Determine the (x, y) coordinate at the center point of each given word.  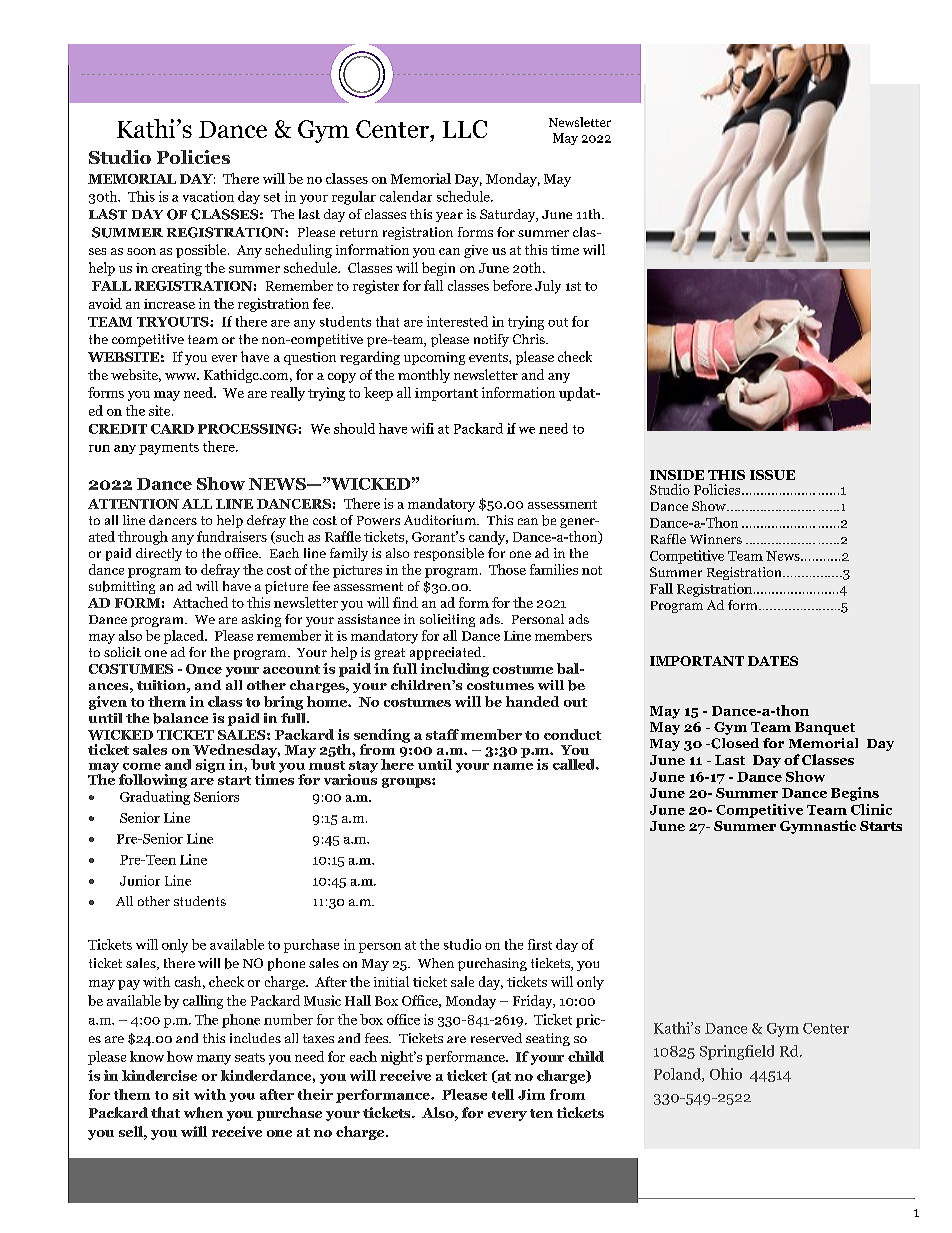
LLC (465, 129)
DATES (773, 661)
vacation (208, 196)
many (214, 1060)
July (548, 287)
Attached (200, 602)
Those (507, 569)
